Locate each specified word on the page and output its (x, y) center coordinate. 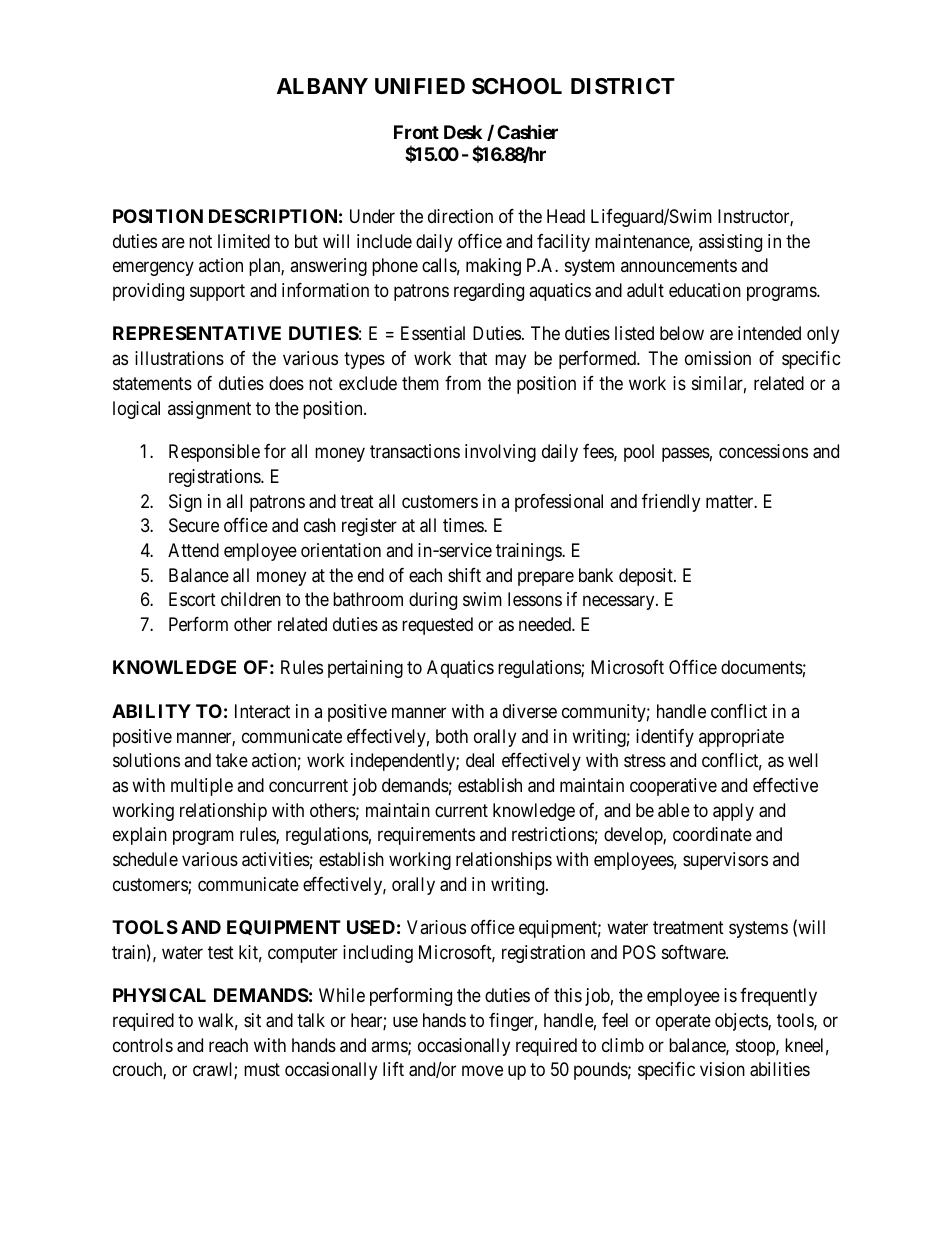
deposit (647, 577)
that (473, 358)
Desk (463, 132)
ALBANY (322, 86)
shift (464, 575)
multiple (202, 787)
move (482, 1071)
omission (718, 358)
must (262, 1070)
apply (733, 812)
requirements (426, 836)
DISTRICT (623, 86)
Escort (192, 599)
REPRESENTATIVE (197, 333)
